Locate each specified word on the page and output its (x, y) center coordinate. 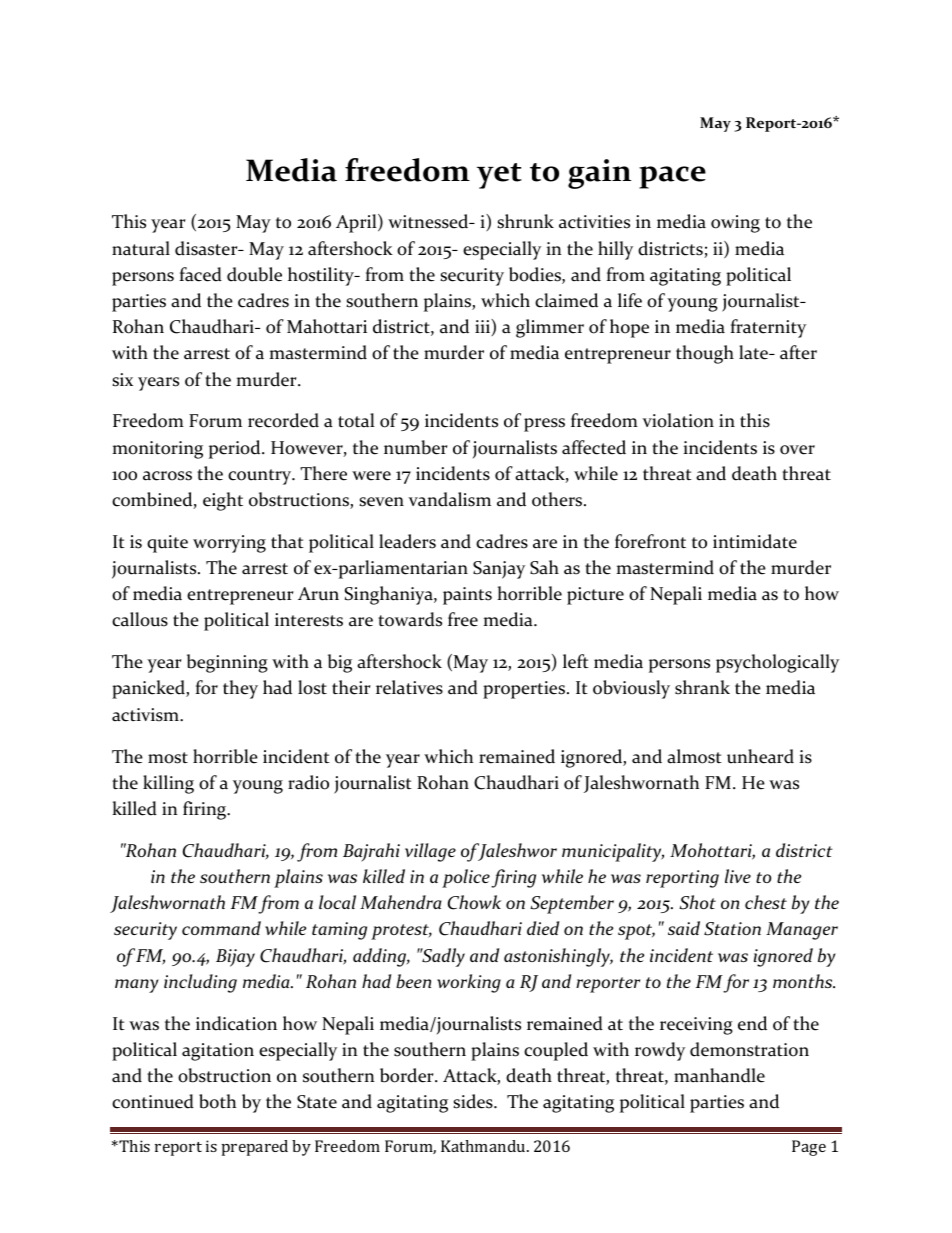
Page (809, 1148)
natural (141, 248)
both (217, 1101)
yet (499, 176)
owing (735, 224)
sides (474, 1101)
